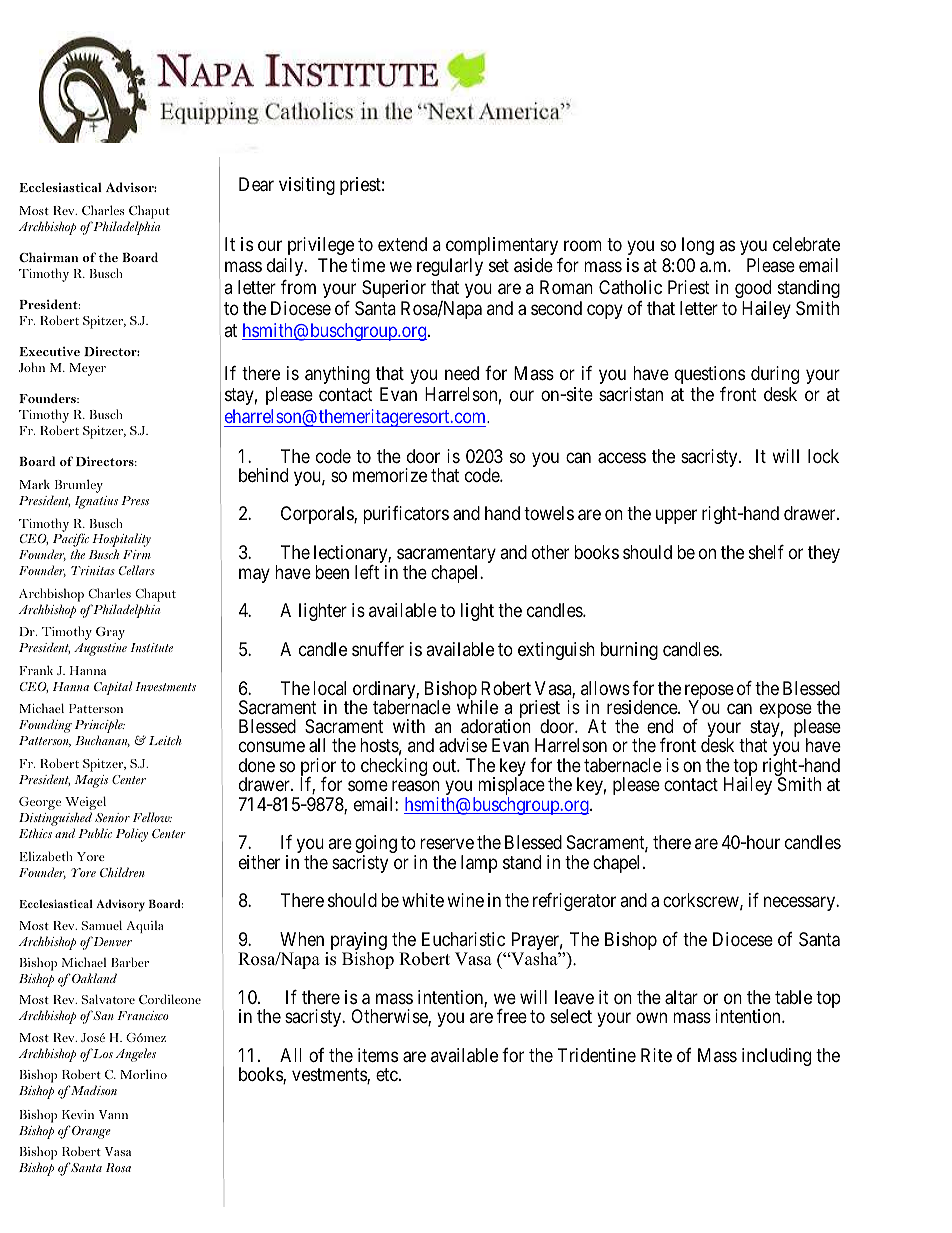  I want to click on refrigerator, so click(574, 902).
